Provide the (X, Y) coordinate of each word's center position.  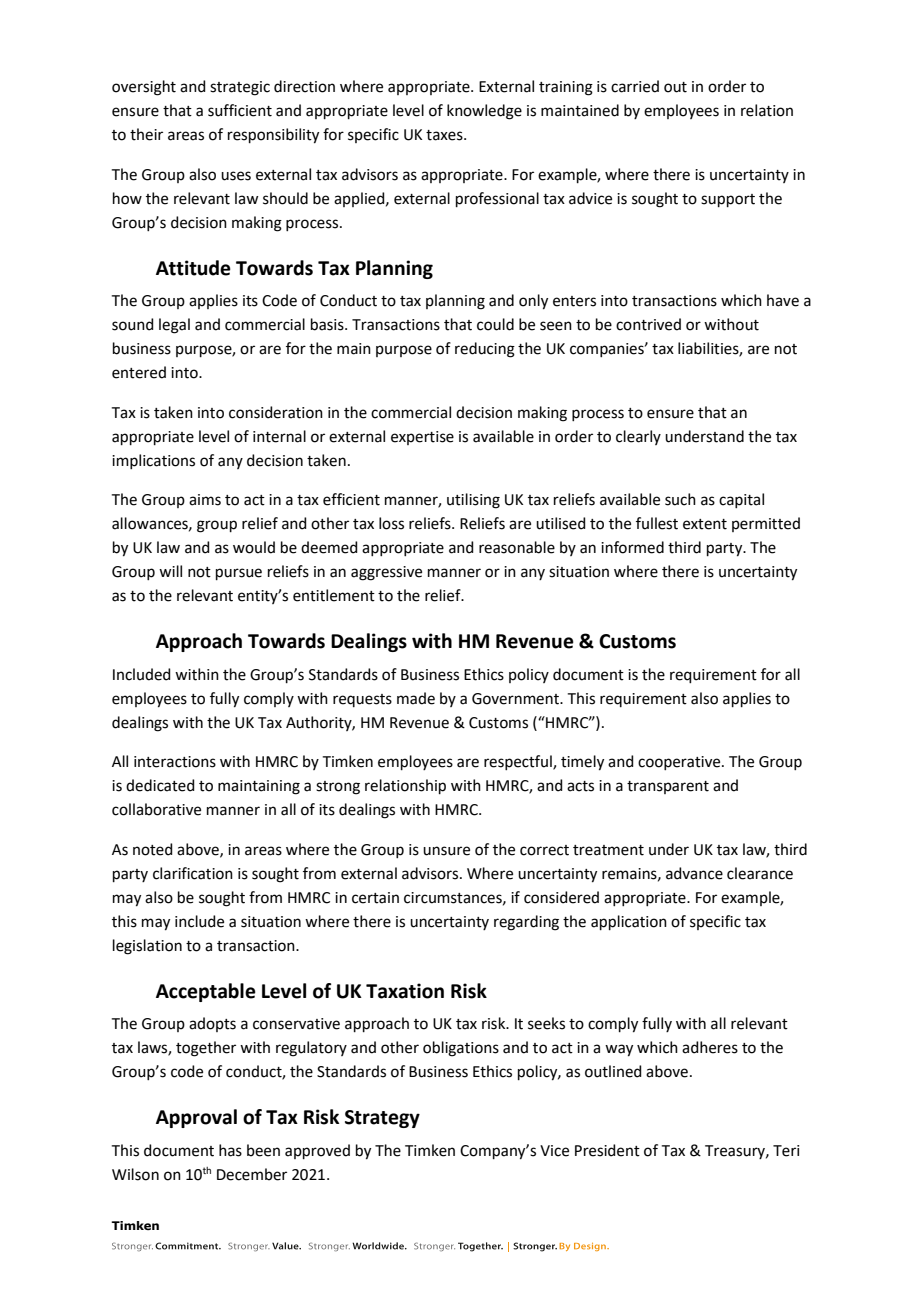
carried (635, 86)
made (416, 698)
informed (632, 547)
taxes (445, 135)
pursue (239, 574)
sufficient (240, 110)
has (230, 1150)
